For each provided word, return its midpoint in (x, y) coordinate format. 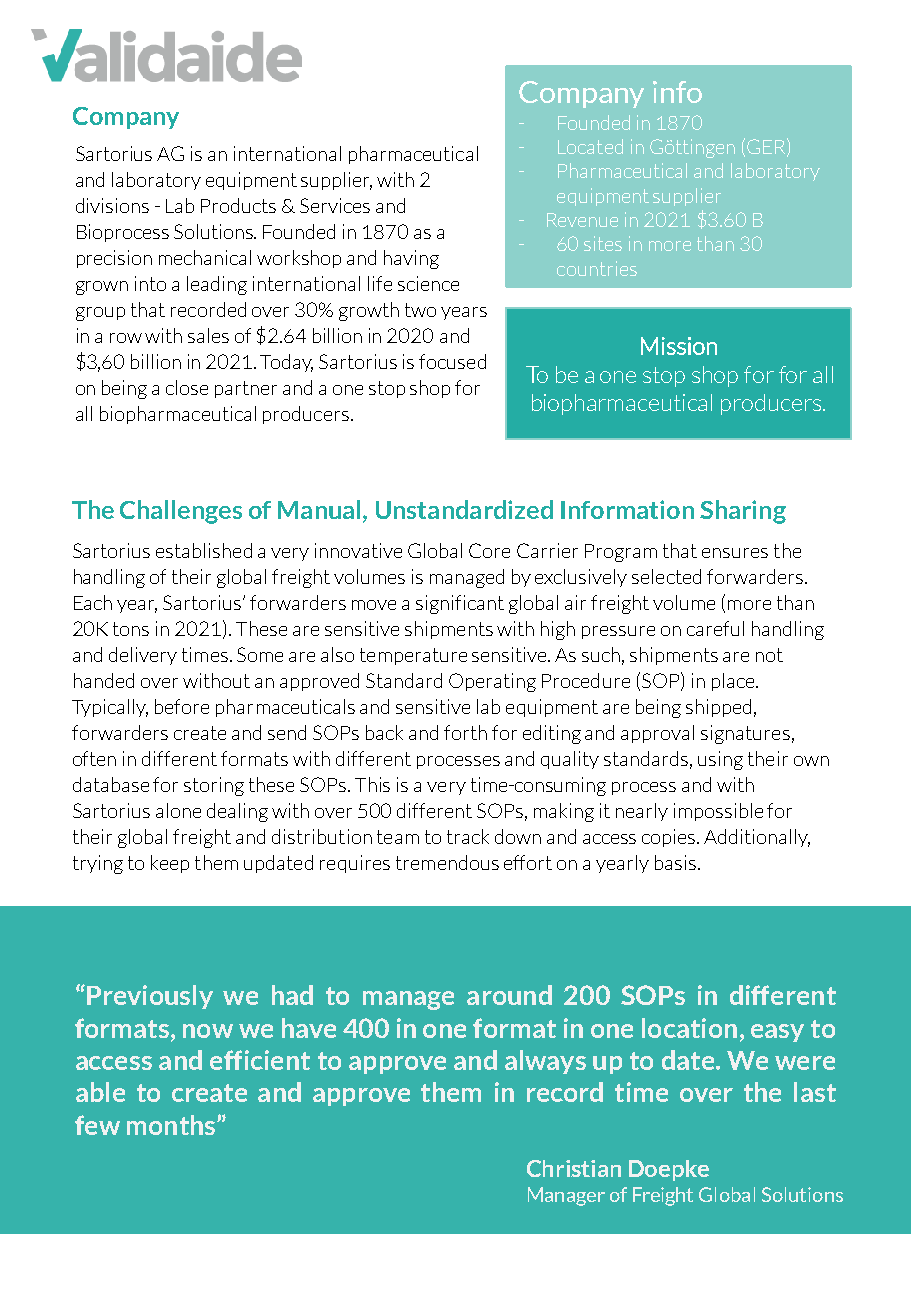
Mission (679, 346)
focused (452, 361)
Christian (574, 1168)
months (172, 1125)
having (411, 259)
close (187, 387)
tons (131, 629)
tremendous (447, 862)
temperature (413, 656)
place (734, 682)
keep (170, 864)
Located (590, 146)
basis (677, 862)
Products (238, 205)
